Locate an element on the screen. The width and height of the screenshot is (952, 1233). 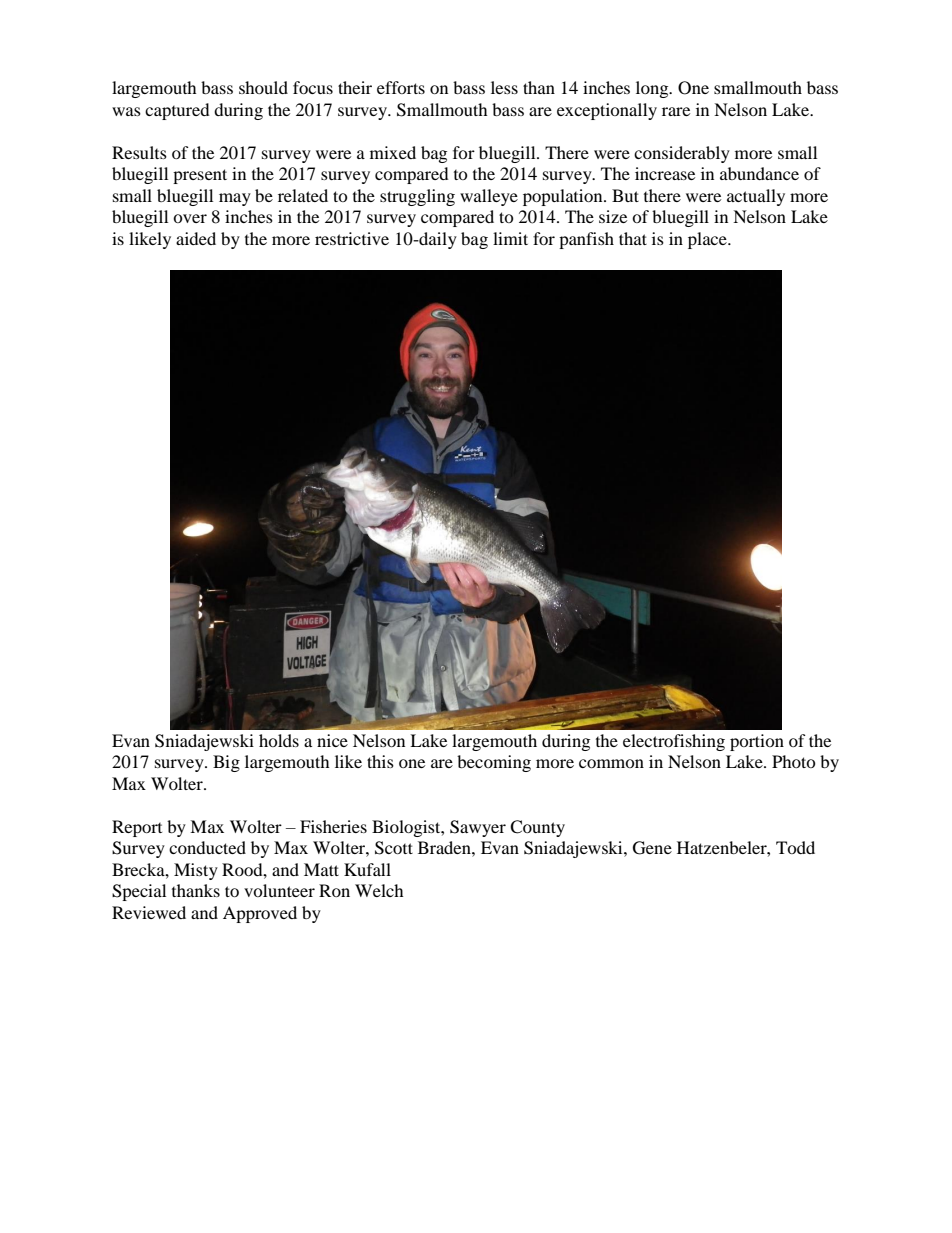
less is located at coordinates (504, 87).
